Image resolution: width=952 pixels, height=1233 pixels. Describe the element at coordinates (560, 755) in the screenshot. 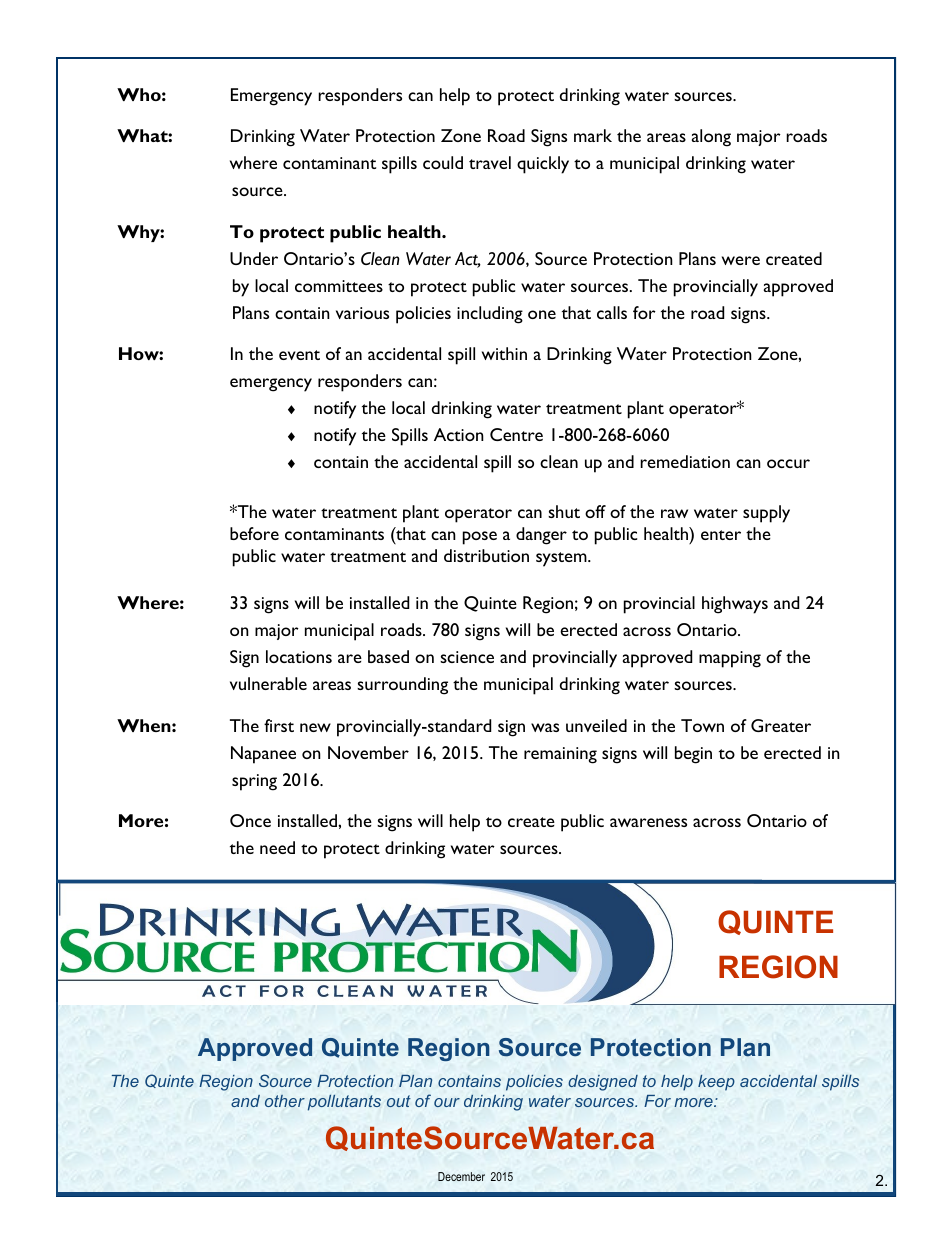

I see `remaining` at that location.
